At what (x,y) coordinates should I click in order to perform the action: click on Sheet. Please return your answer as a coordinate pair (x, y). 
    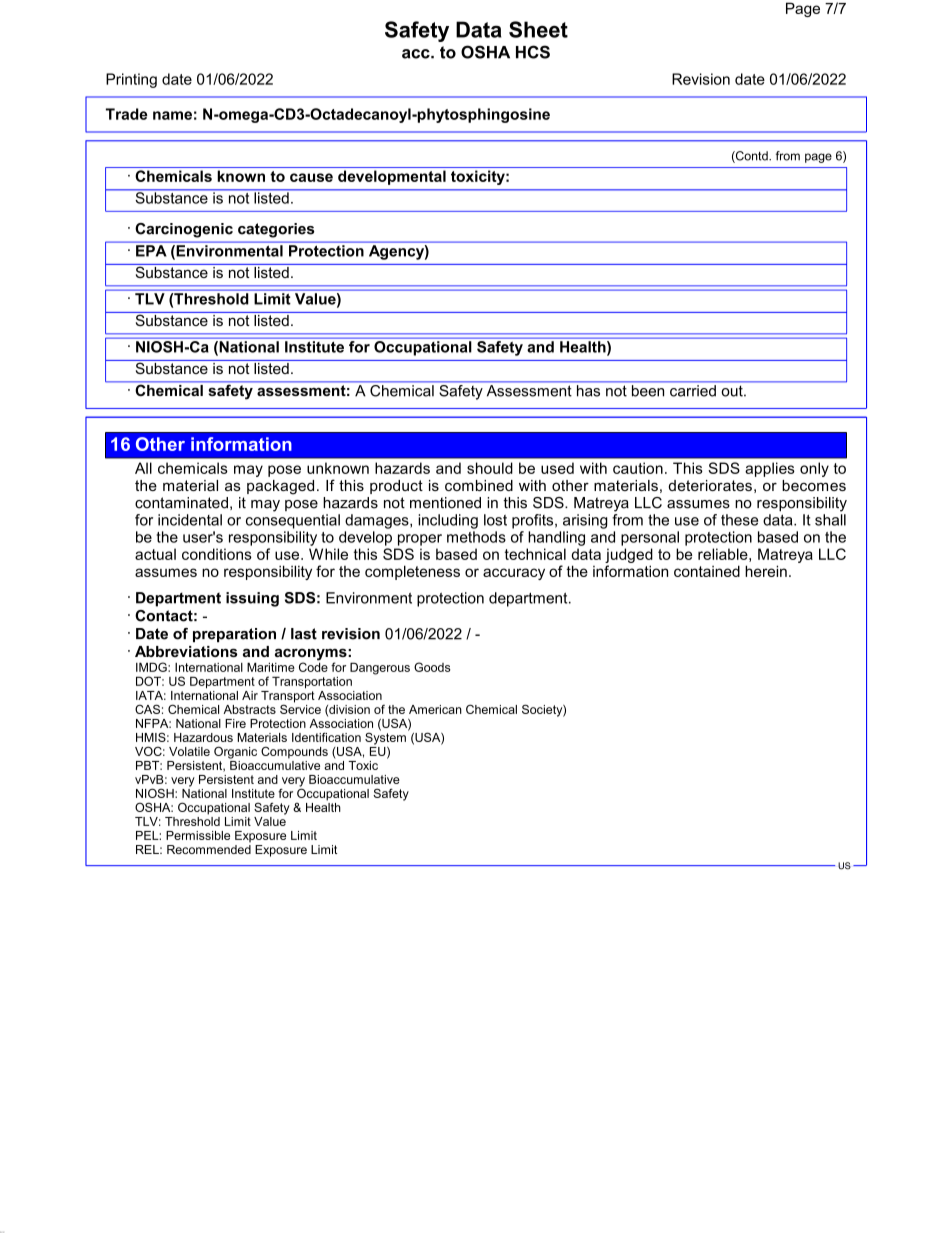
    Looking at the image, I should click on (538, 29).
